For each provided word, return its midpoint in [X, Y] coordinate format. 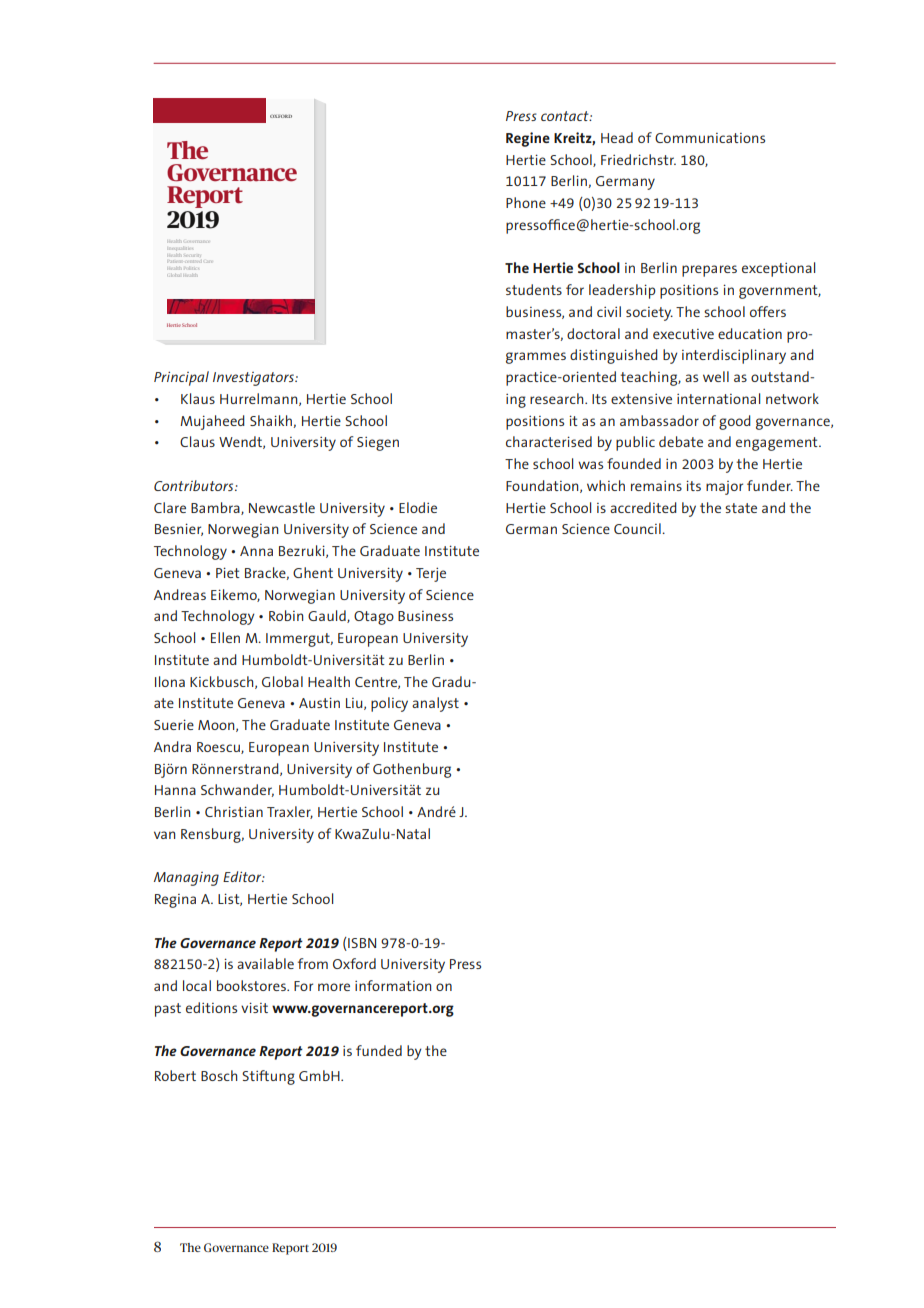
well [716, 376]
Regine [528, 139]
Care [209, 262]
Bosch [219, 1075]
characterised [549, 441]
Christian [234, 811]
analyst [435, 704]
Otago [374, 618]
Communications [710, 138]
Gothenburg [412, 770]
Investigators [254, 379]
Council [638, 528]
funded [379, 1050]
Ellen [225, 637]
